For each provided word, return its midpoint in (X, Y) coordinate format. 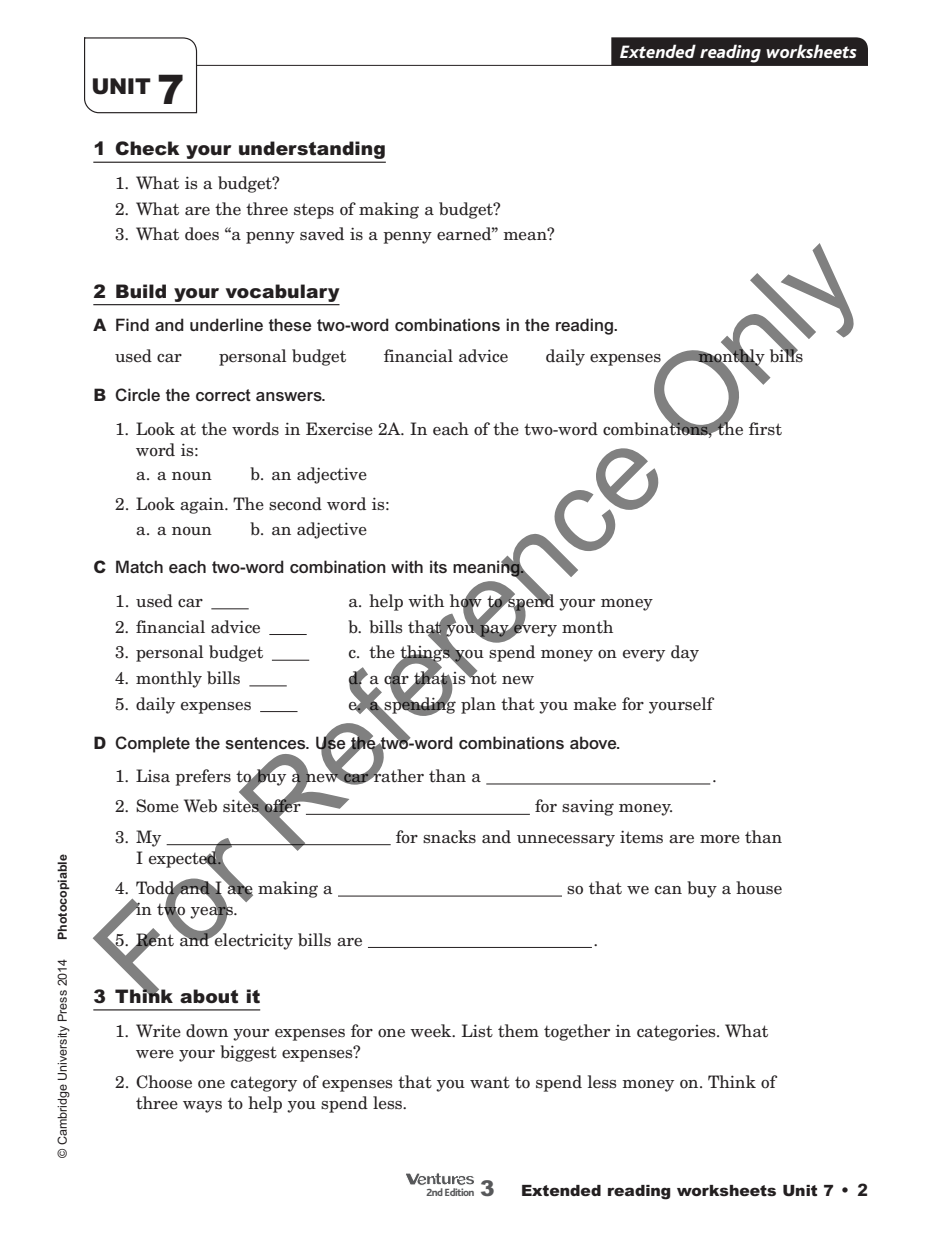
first (765, 429)
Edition (459, 1192)
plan (478, 705)
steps (314, 211)
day (685, 653)
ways (202, 1107)
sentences (266, 743)
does (202, 234)
